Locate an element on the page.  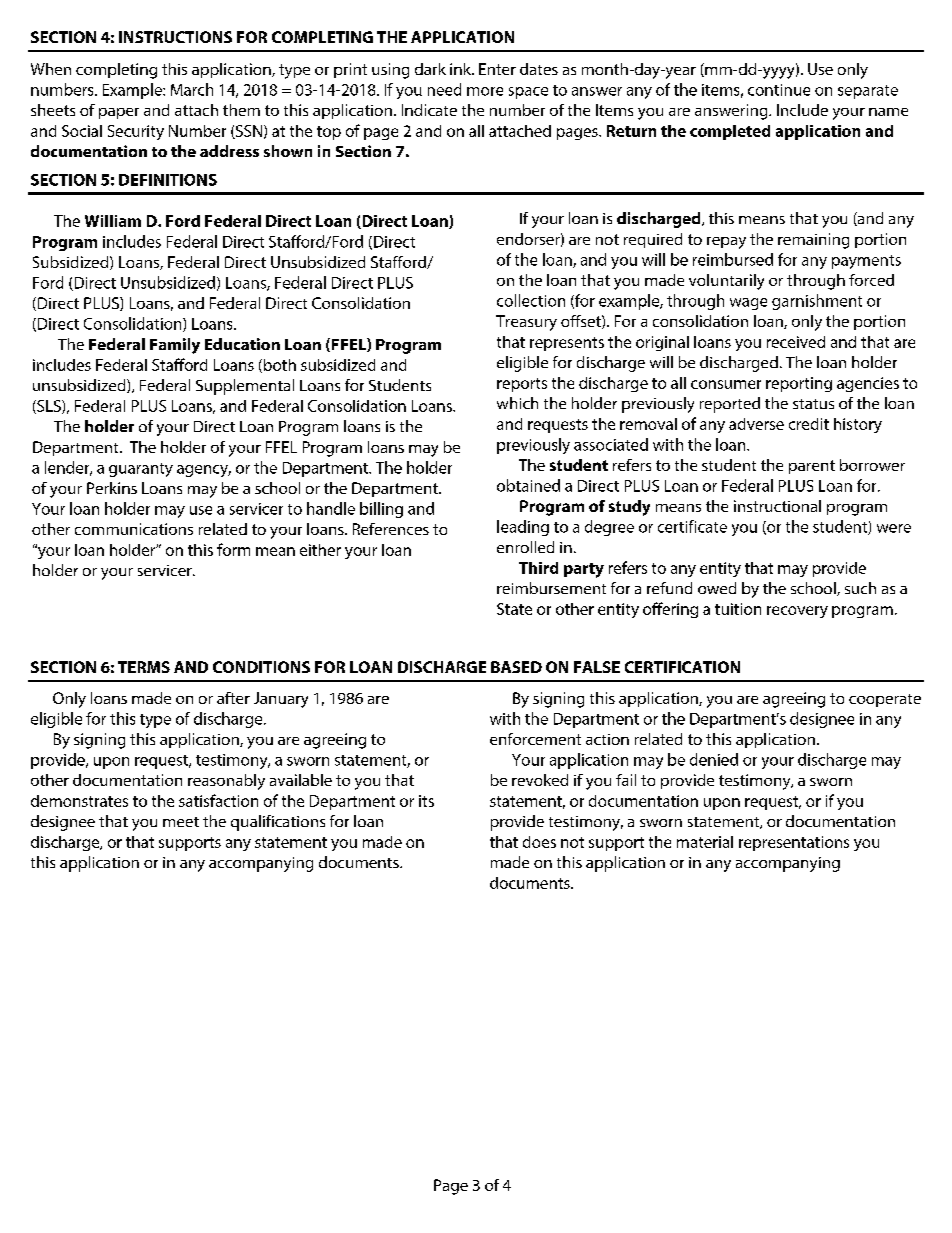
its is located at coordinates (426, 801).
